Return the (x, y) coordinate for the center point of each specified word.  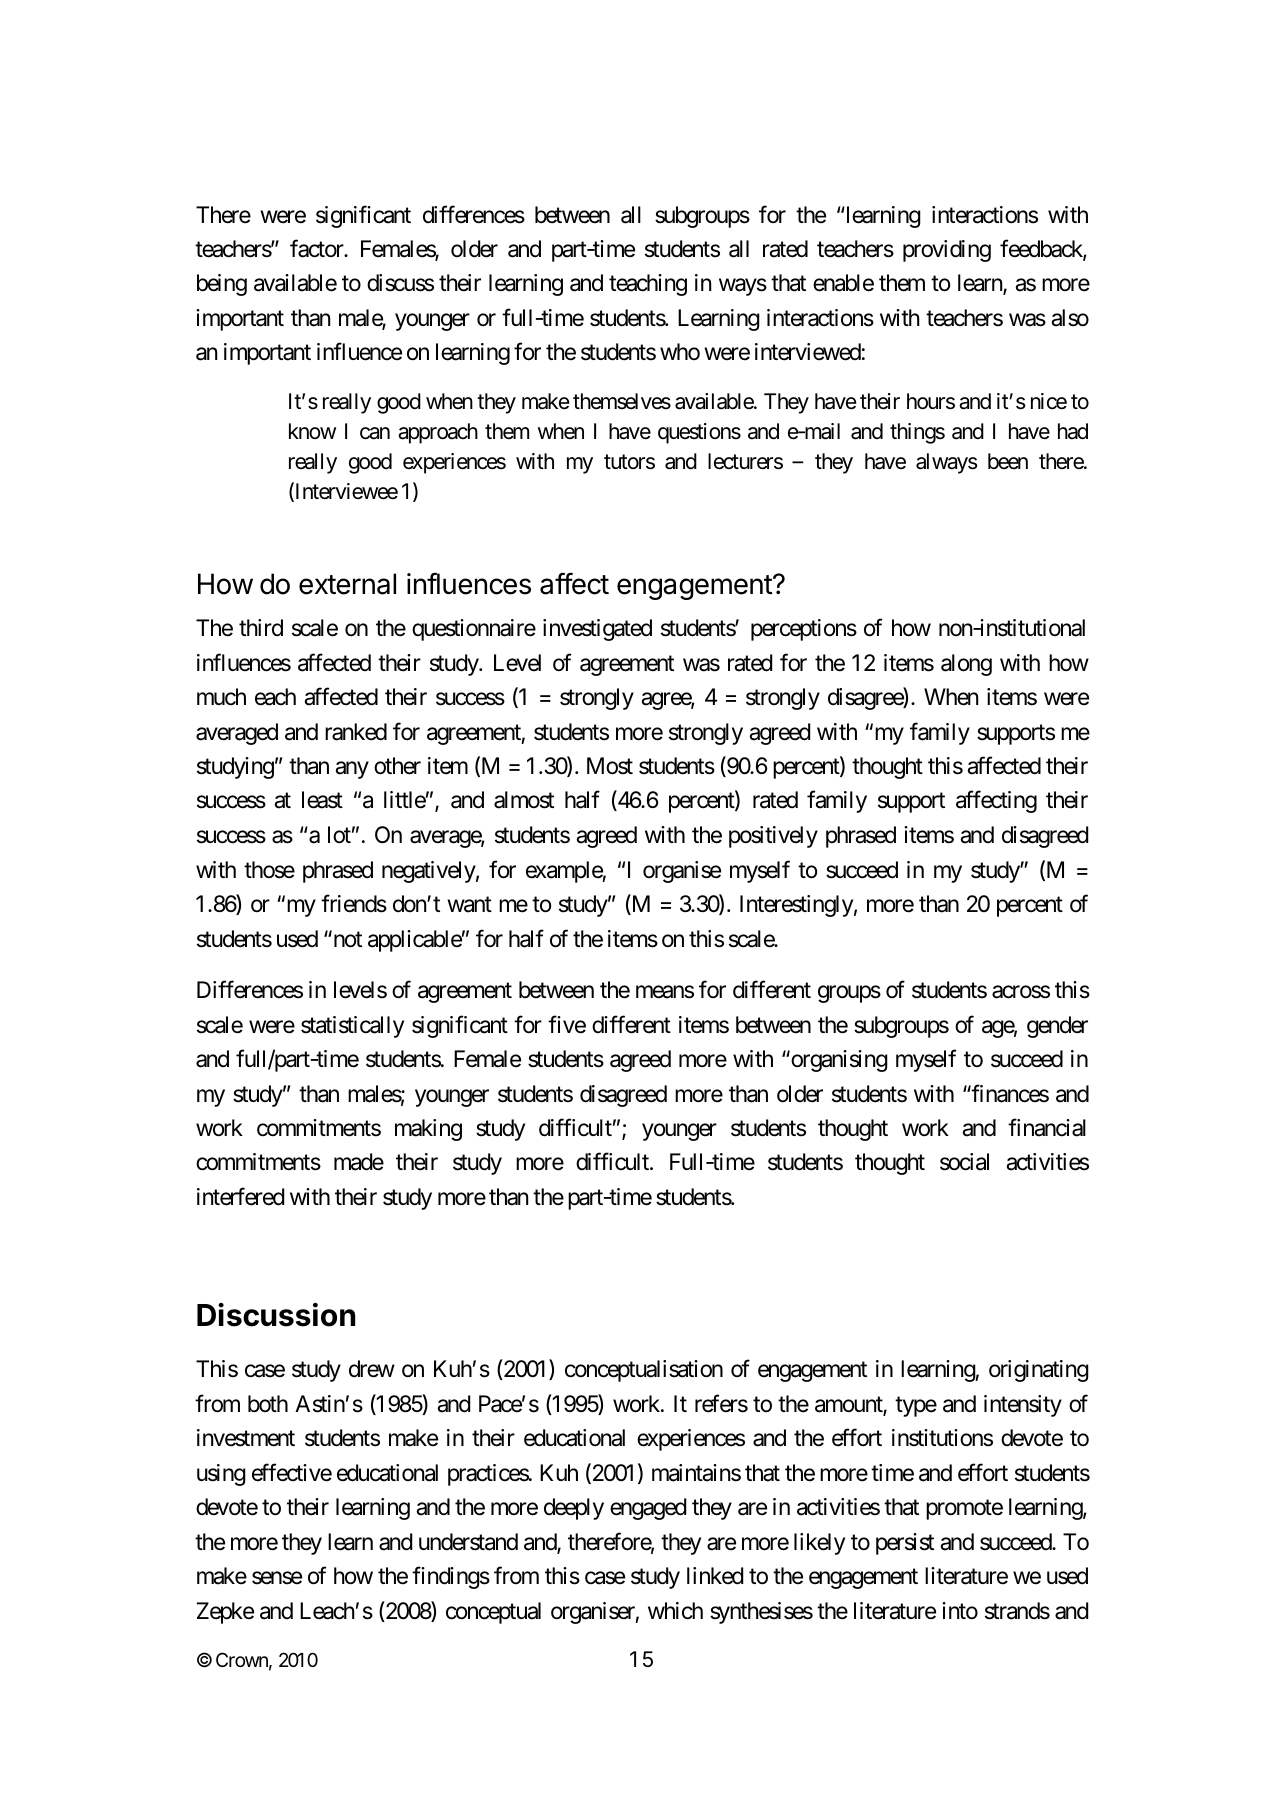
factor (318, 249)
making (428, 1130)
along (966, 665)
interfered (240, 1197)
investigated (597, 630)
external (347, 584)
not (346, 939)
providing (947, 251)
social (964, 1162)
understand (468, 1542)
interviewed (808, 352)
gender (1057, 1027)
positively (773, 837)
